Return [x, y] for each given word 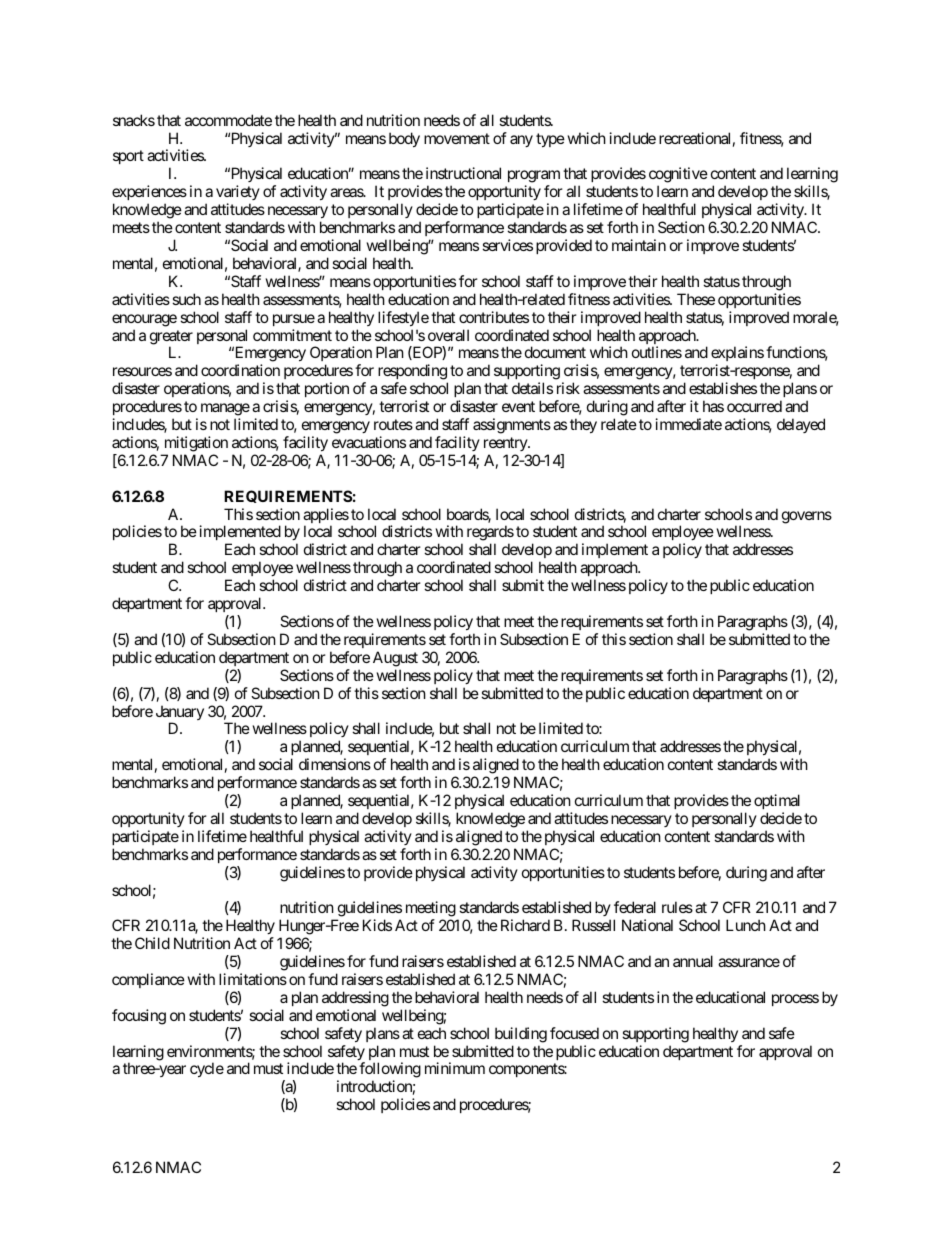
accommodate [228, 120]
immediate [689, 424]
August [395, 659]
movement [457, 138]
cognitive [678, 176]
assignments [512, 426]
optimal [777, 801]
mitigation [196, 444]
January [180, 714]
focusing [139, 1017]
